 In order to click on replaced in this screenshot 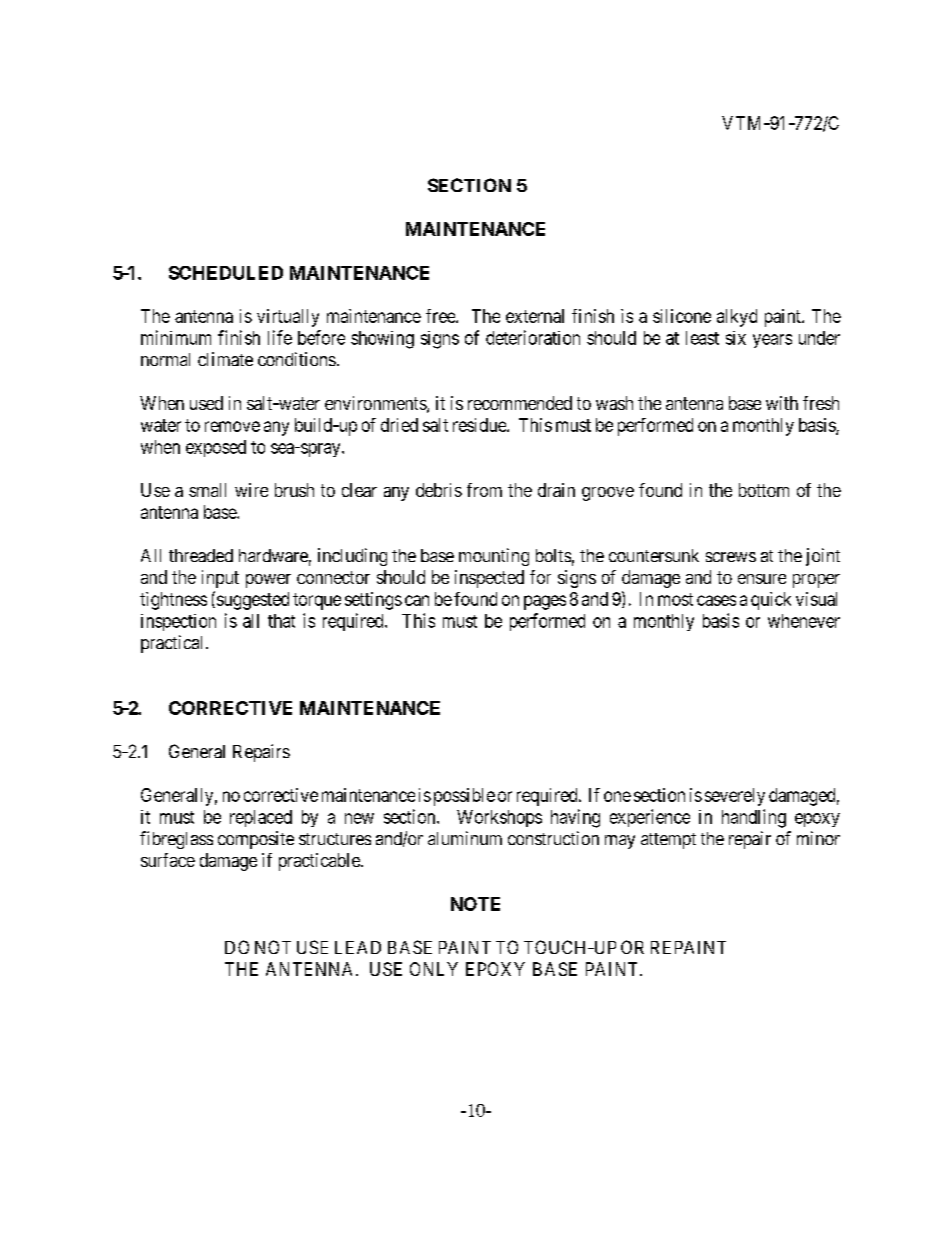, I will do `click(261, 818)`.
